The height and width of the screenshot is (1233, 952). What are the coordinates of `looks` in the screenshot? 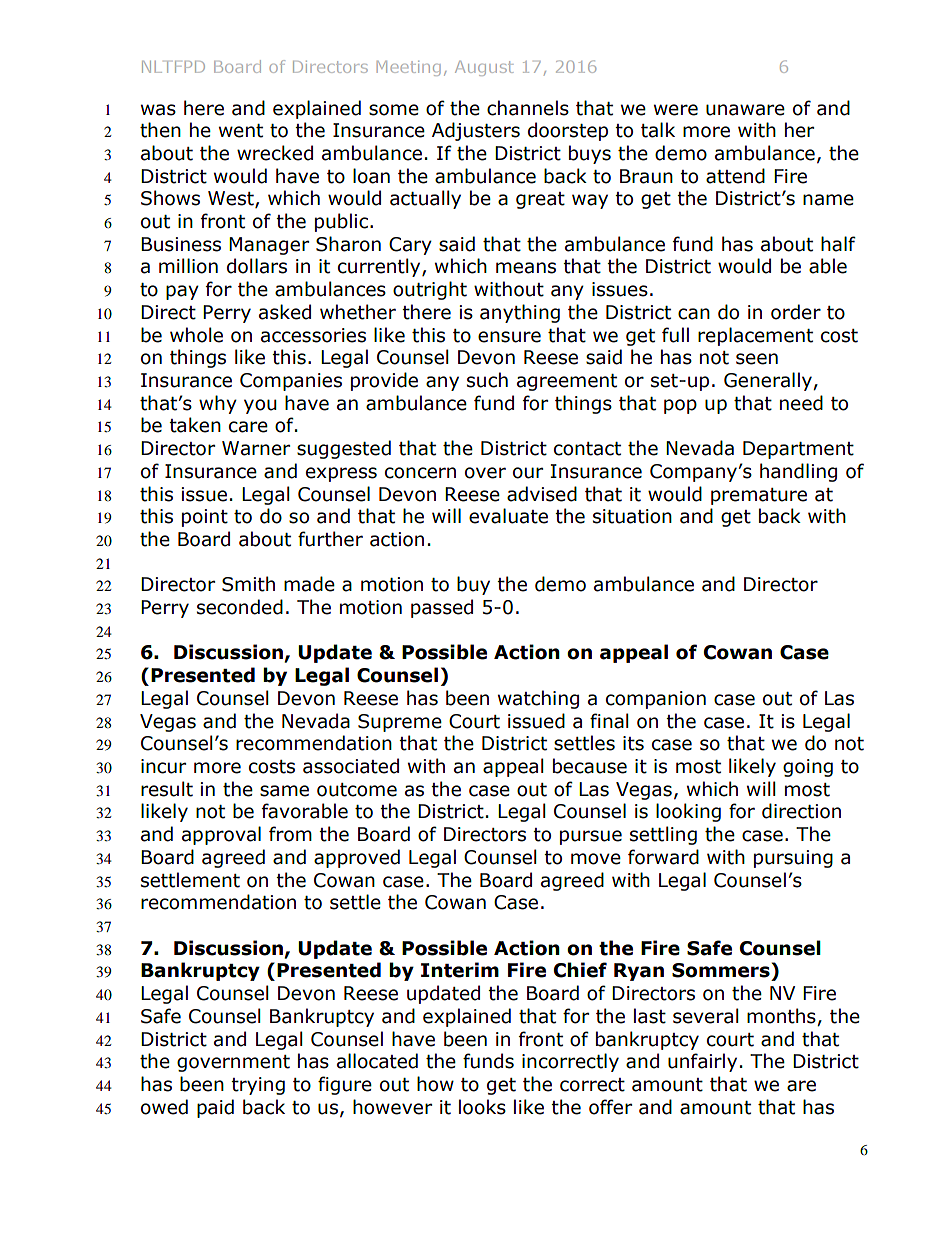 It's located at (482, 1107).
